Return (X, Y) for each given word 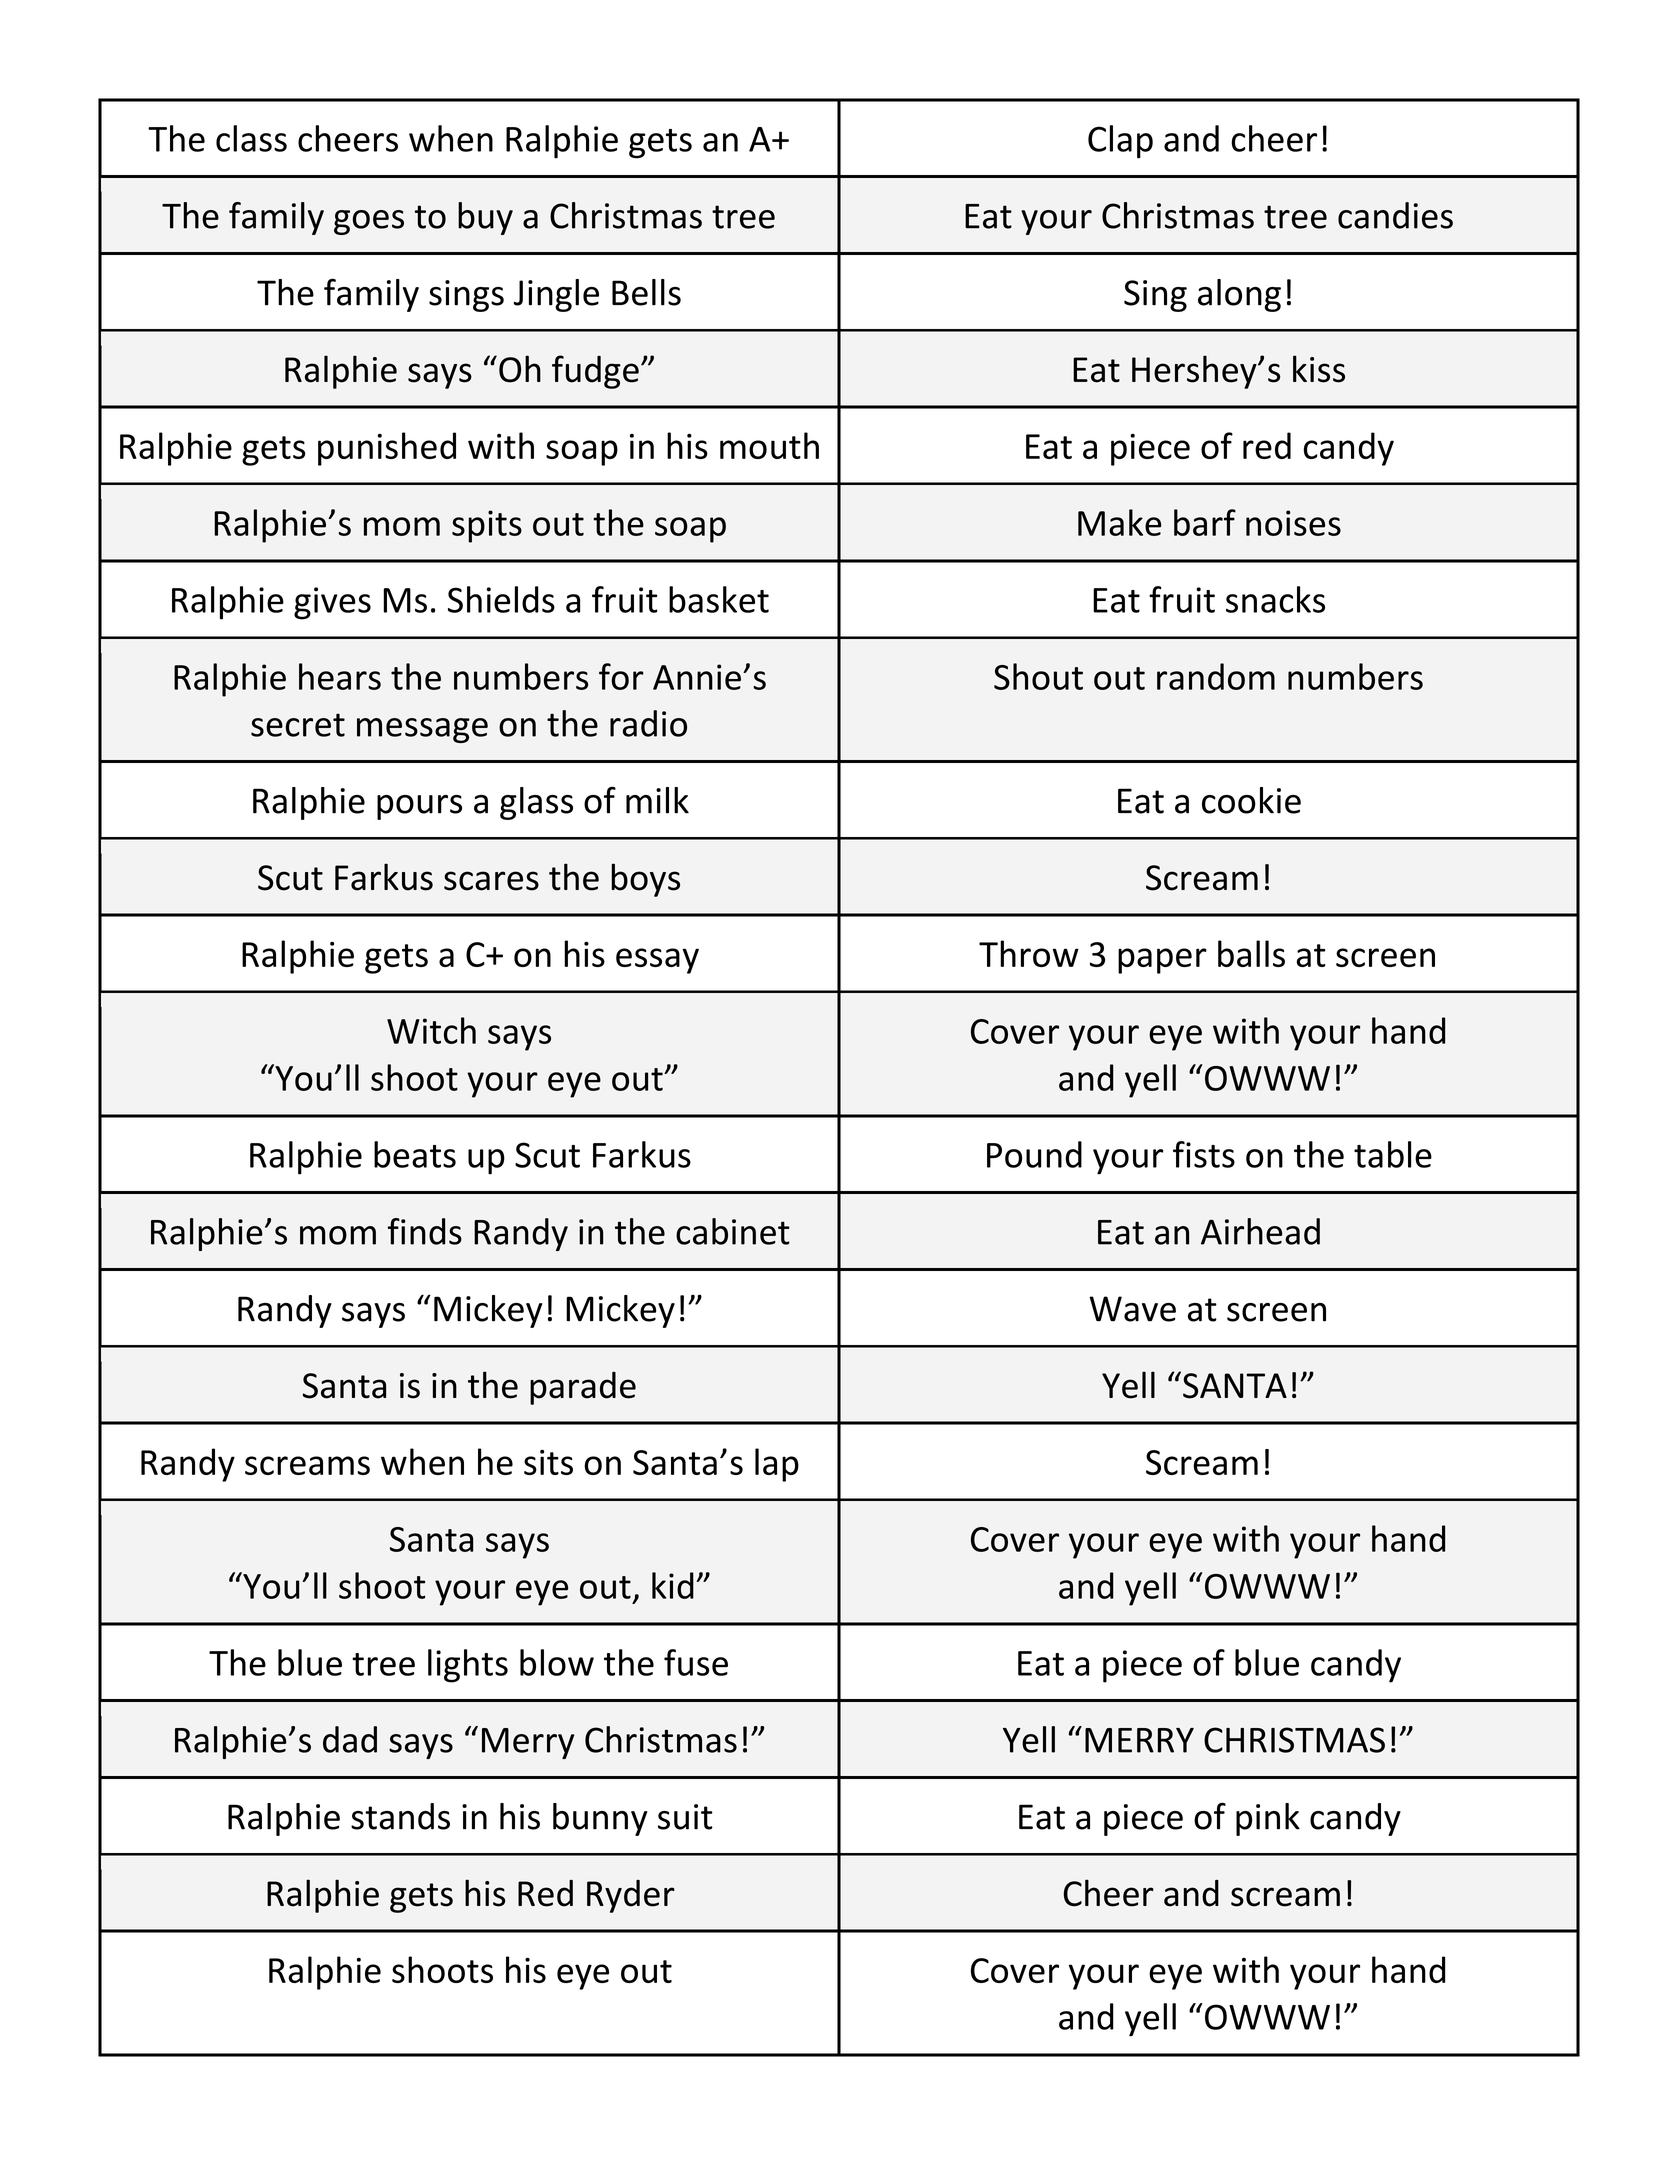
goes (369, 222)
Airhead (1260, 1231)
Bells (646, 292)
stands (400, 1816)
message (422, 730)
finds (425, 1231)
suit (685, 1817)
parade (583, 1388)
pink (1268, 1819)
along (1239, 295)
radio (648, 723)
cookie (1251, 800)
